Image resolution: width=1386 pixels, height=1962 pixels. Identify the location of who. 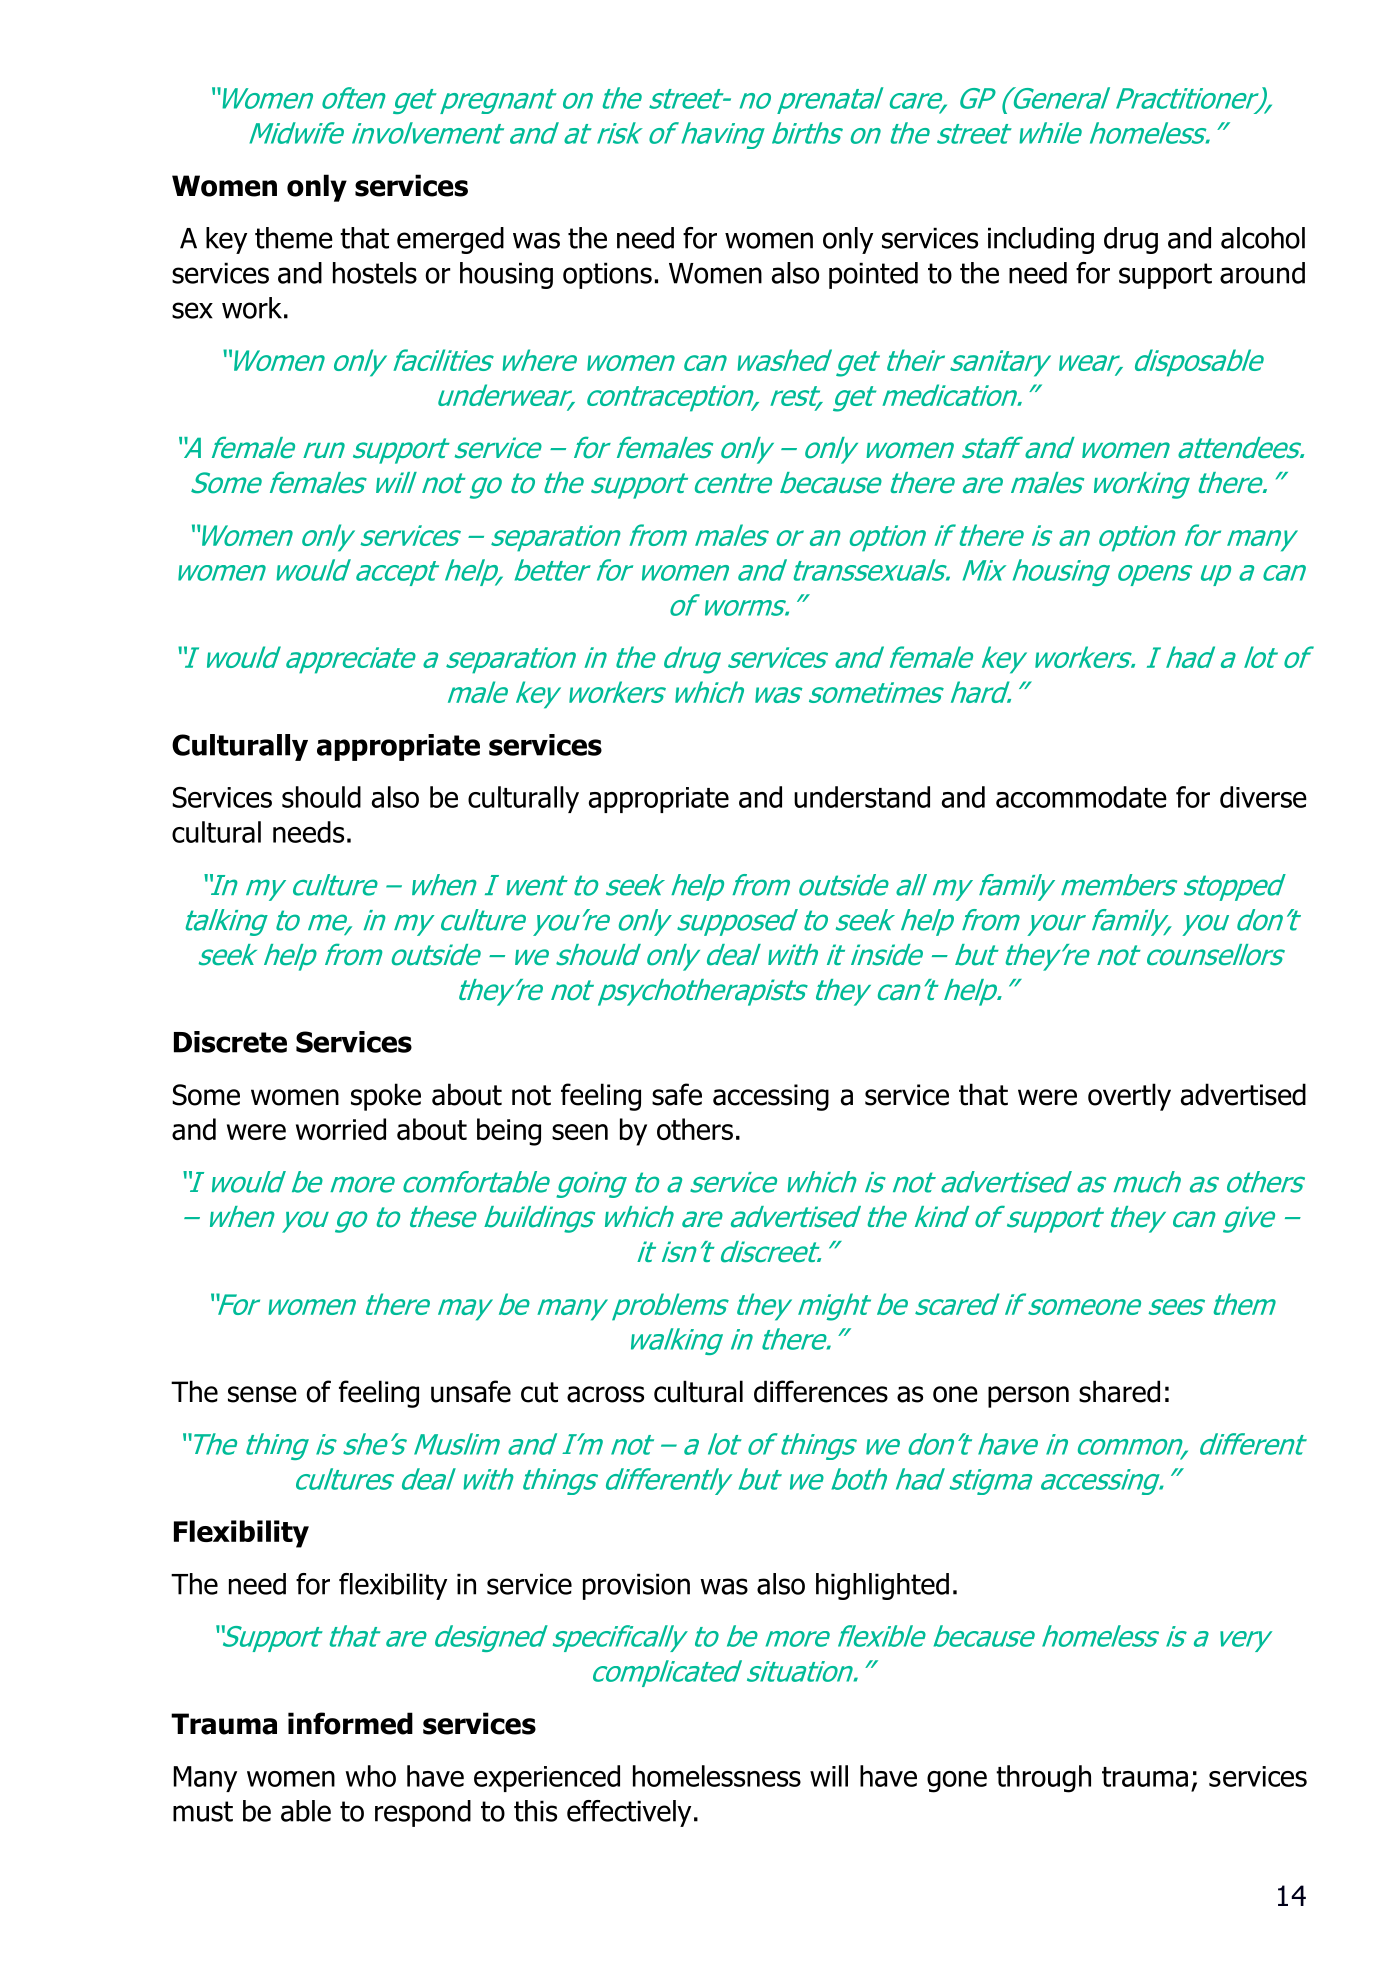
(371, 1776).
